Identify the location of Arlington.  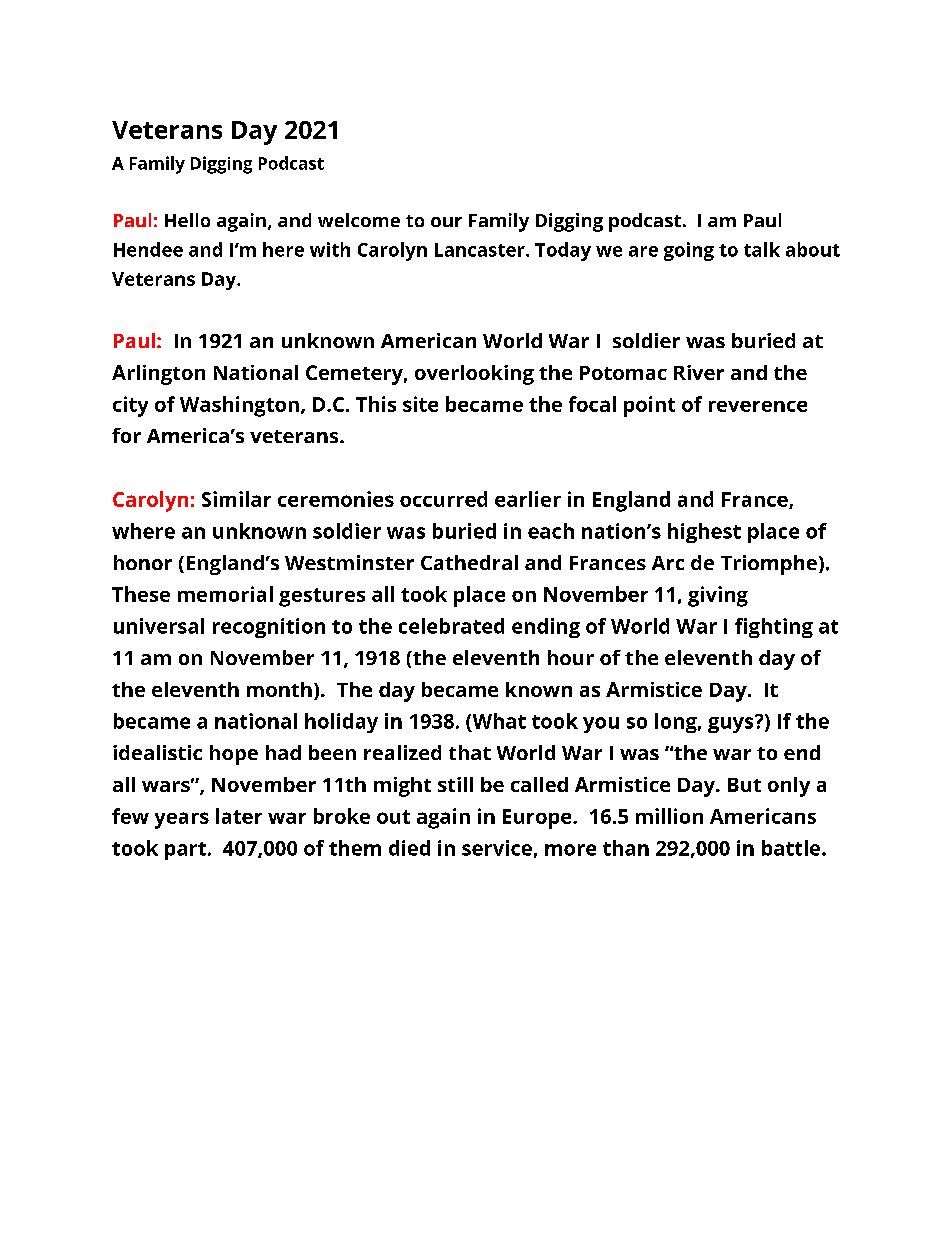
(158, 375).
